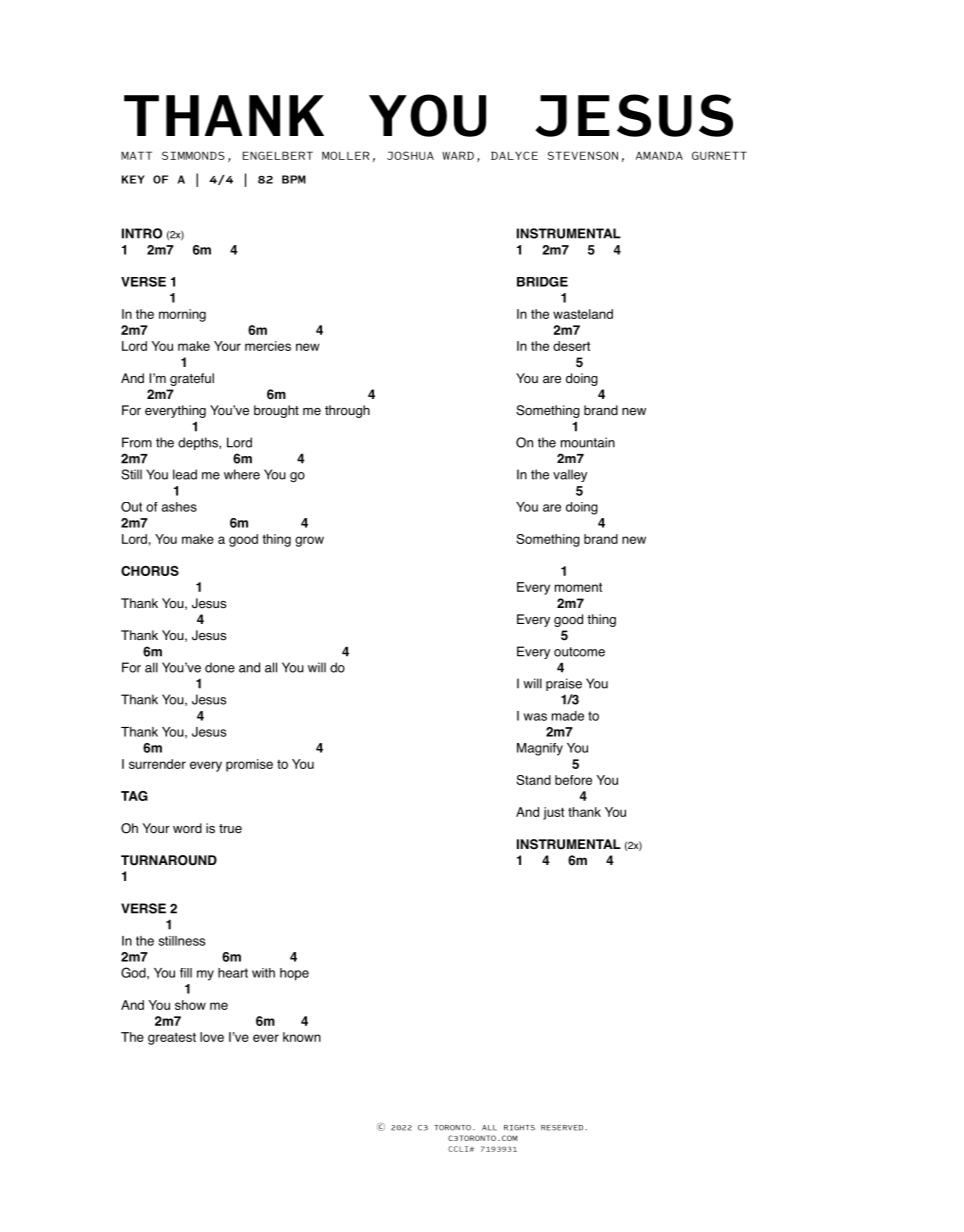  What do you see at coordinates (212, 1037) in the screenshot?
I see `love` at bounding box center [212, 1037].
